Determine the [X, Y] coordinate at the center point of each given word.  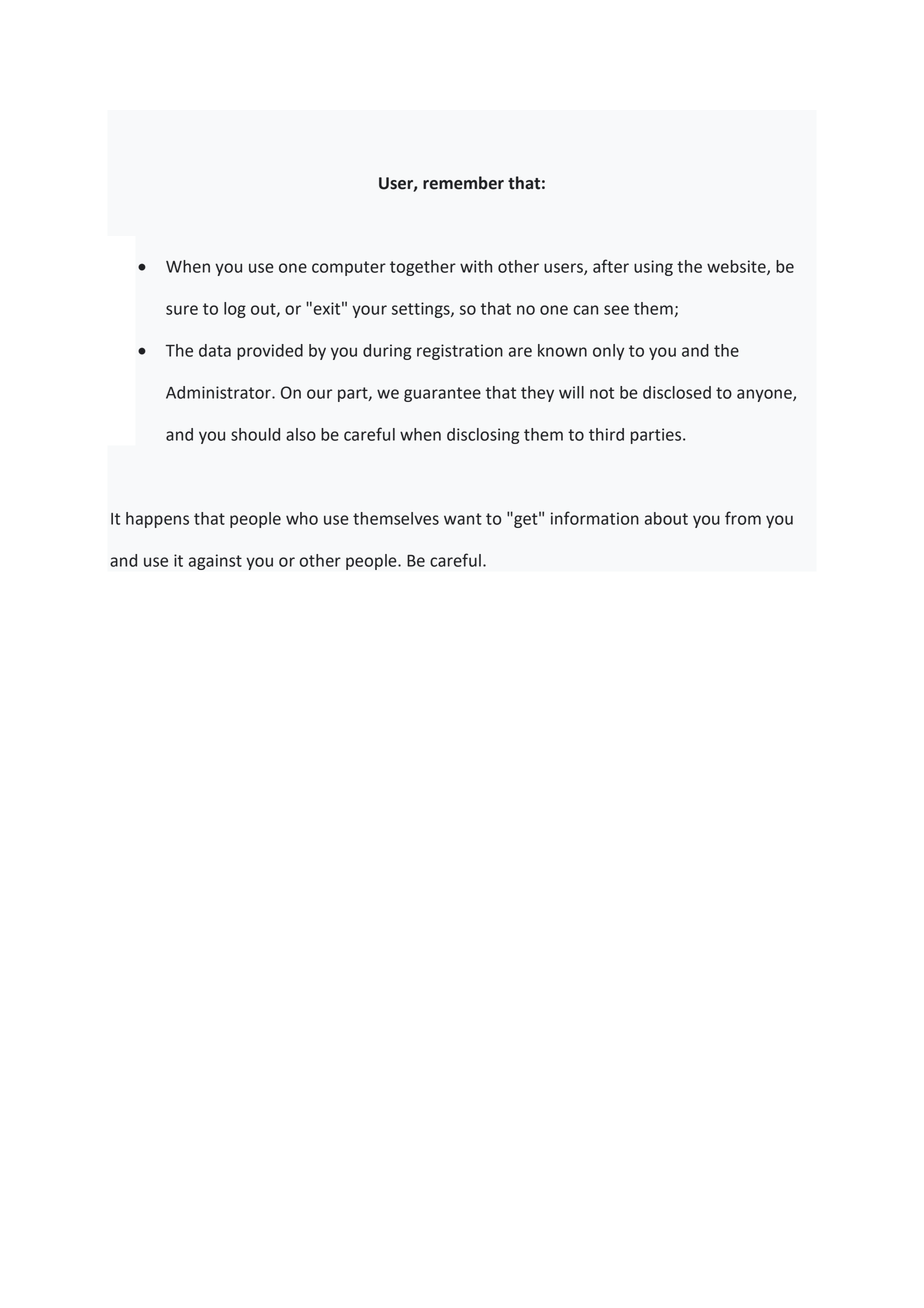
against [215, 562]
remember [463, 183]
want [463, 519]
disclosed [677, 392]
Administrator [219, 392]
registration [460, 352]
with [476, 266]
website [737, 267]
